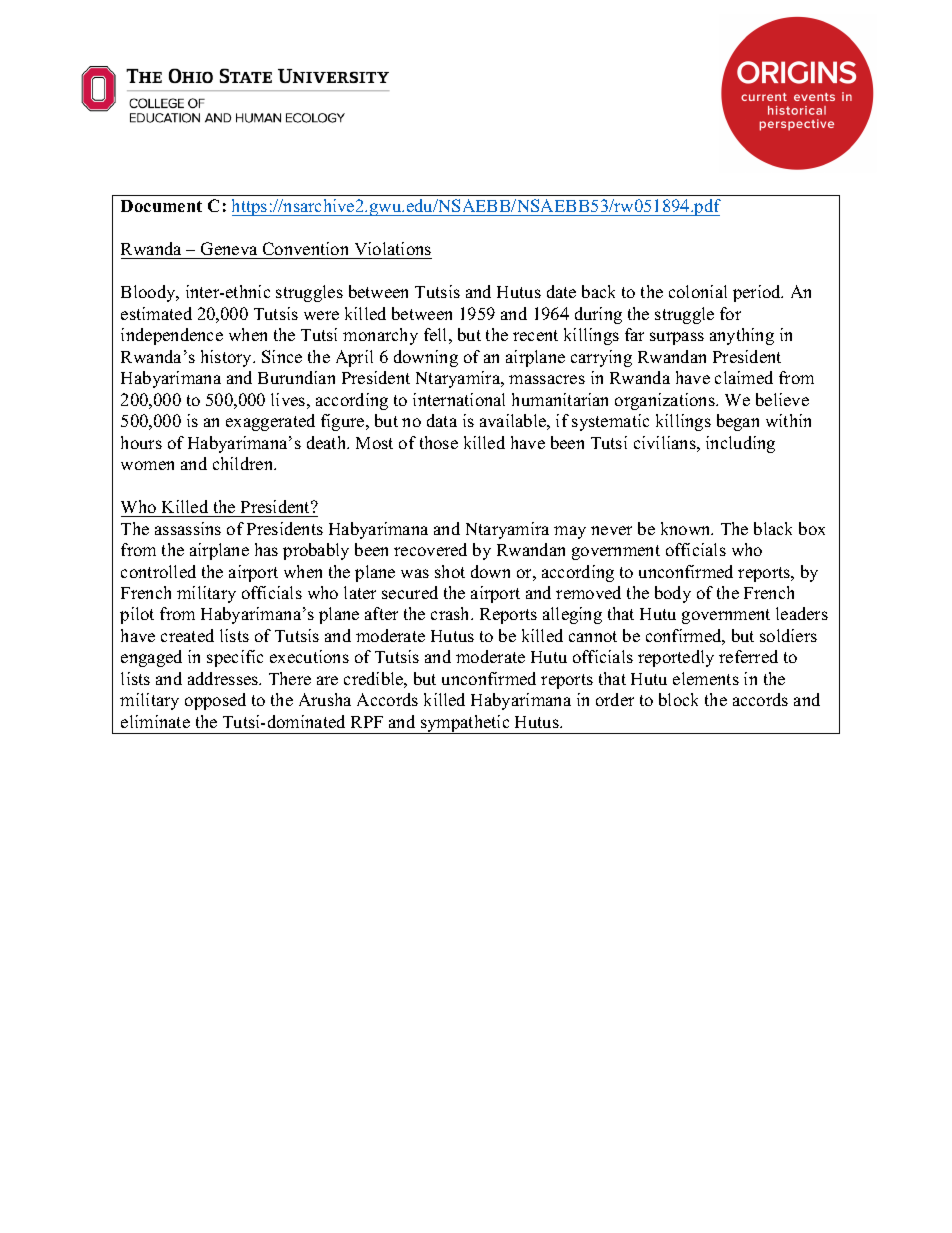 The height and width of the document is (1233, 952). I want to click on created, so click(187, 635).
